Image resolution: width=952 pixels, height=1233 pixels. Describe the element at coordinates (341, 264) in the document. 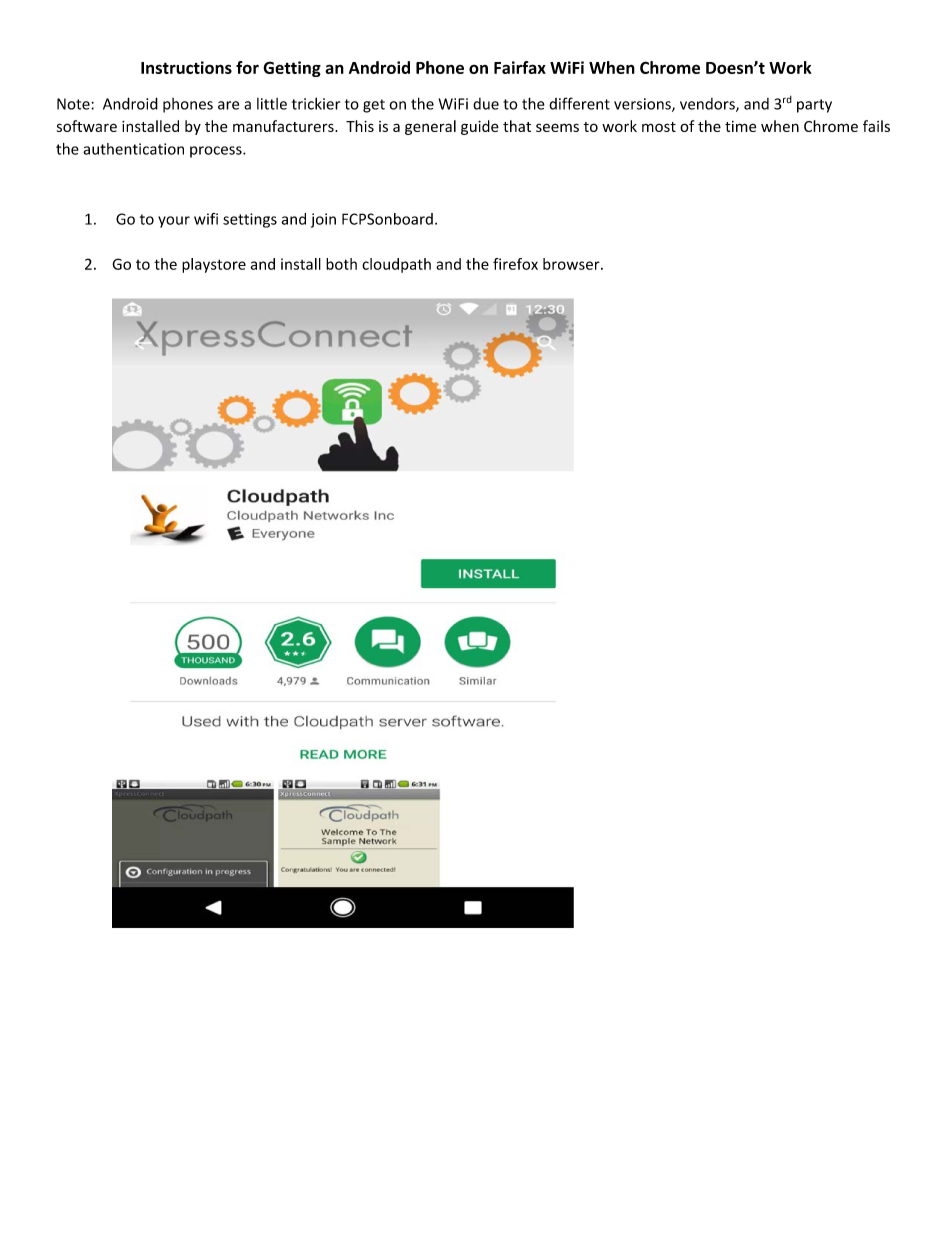

I see `both` at that location.
